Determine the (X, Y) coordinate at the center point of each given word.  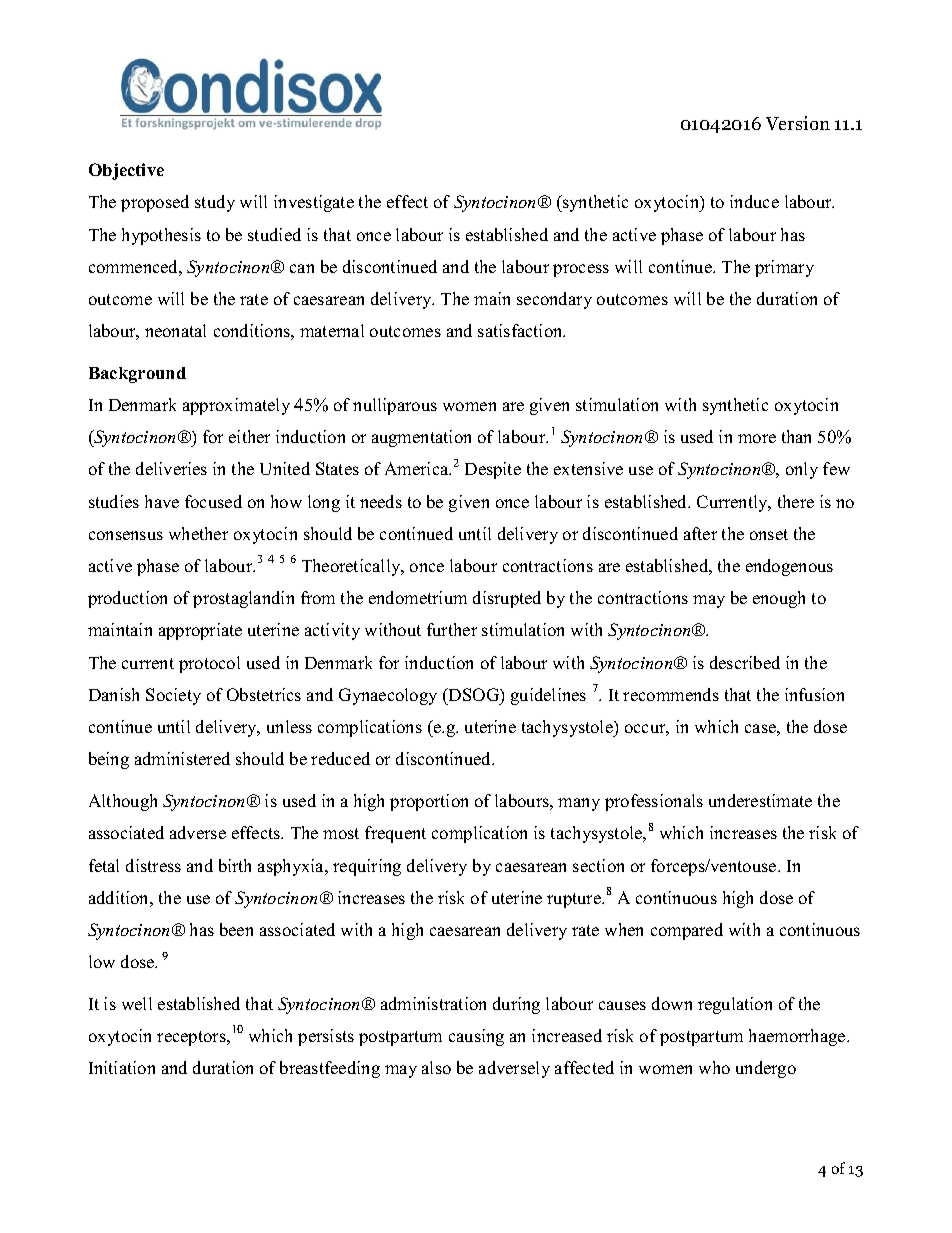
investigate (314, 203)
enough (779, 599)
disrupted (507, 599)
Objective (126, 171)
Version (798, 123)
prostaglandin (243, 599)
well (137, 1003)
